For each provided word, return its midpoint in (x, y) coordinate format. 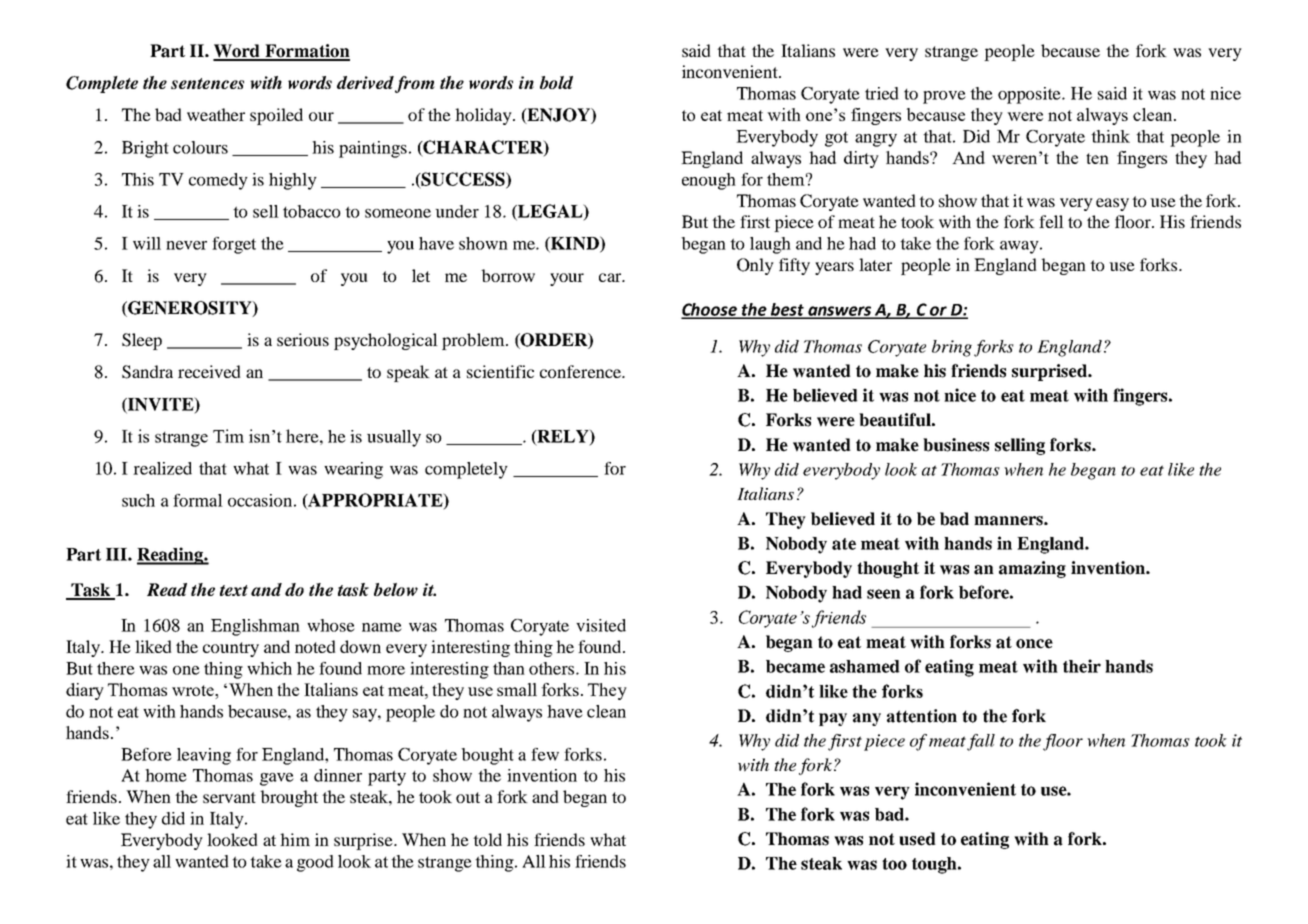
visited (601, 625)
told (487, 839)
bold (556, 82)
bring (952, 348)
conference (582, 371)
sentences (207, 83)
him (295, 839)
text (234, 590)
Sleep (142, 341)
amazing (1032, 569)
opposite (1031, 95)
